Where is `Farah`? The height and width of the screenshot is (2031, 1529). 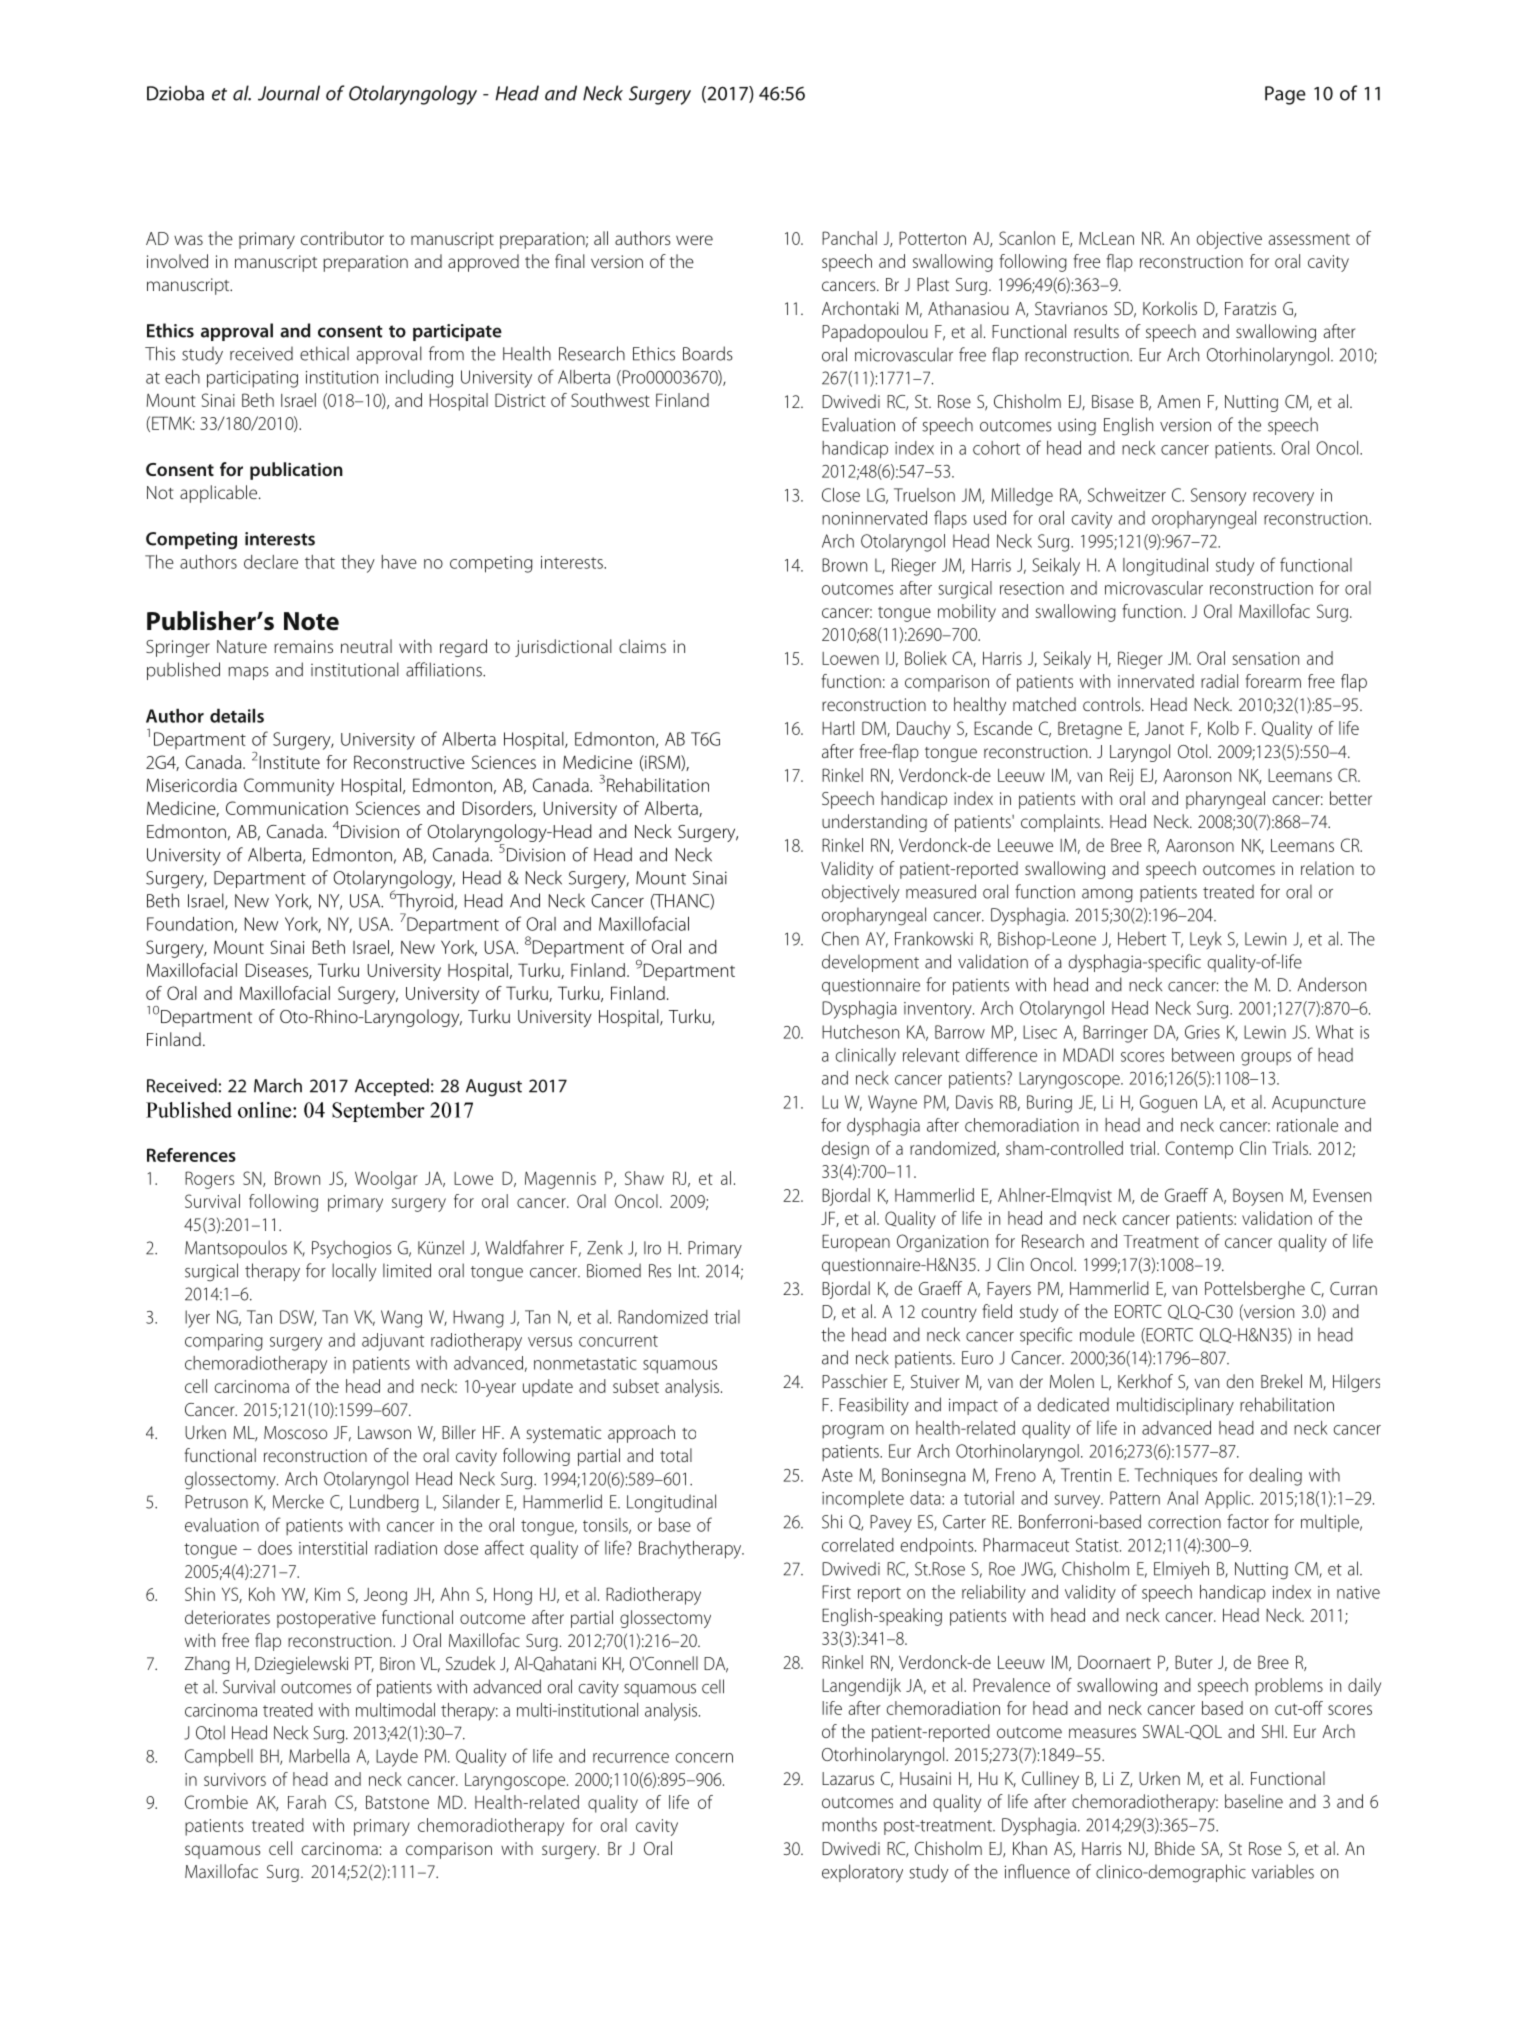 Farah is located at coordinates (307, 1802).
